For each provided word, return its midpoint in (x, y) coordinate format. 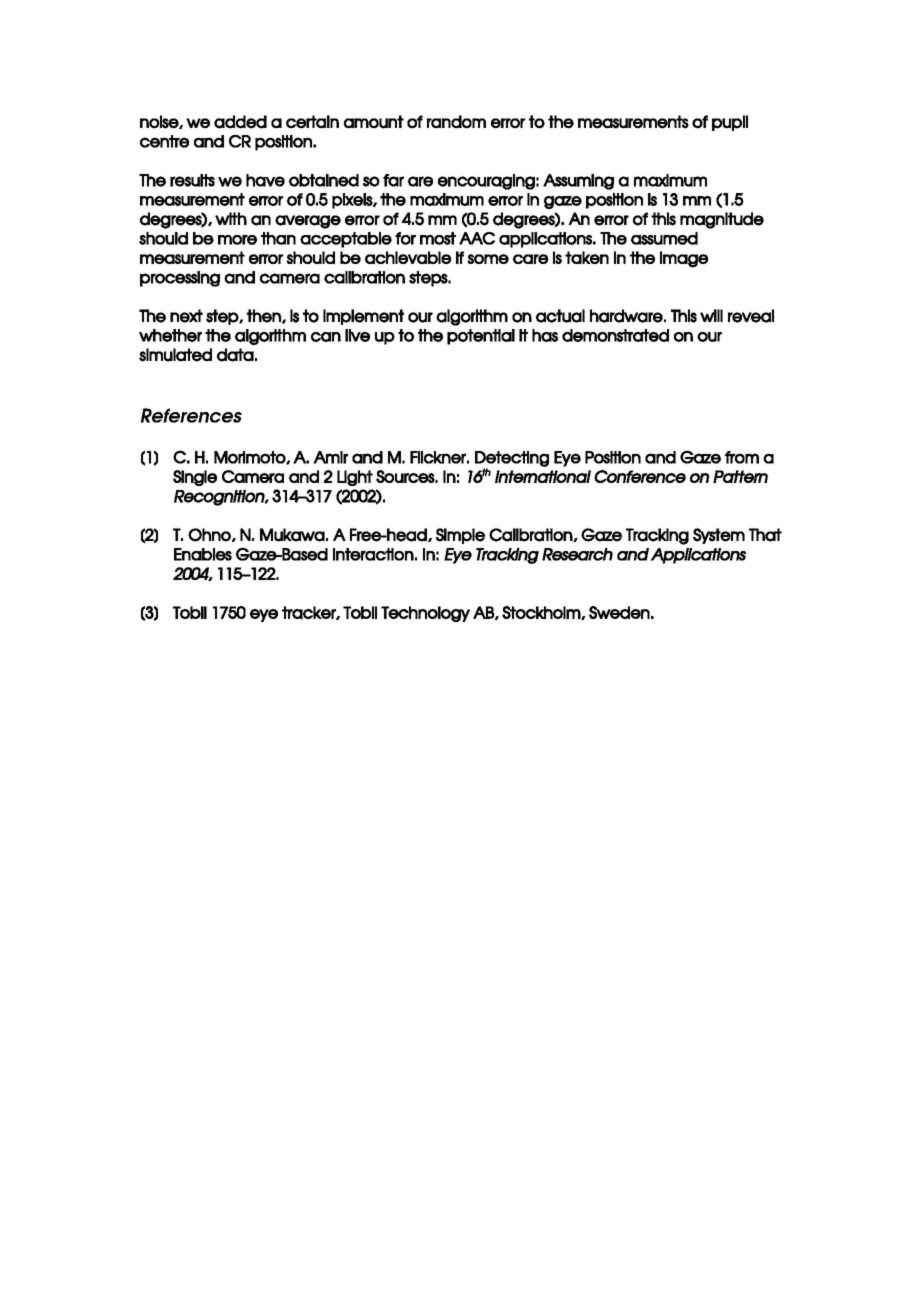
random (456, 122)
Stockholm (542, 613)
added (240, 122)
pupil (730, 123)
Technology (425, 614)
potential (481, 337)
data (235, 355)
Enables (203, 554)
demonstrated (615, 335)
